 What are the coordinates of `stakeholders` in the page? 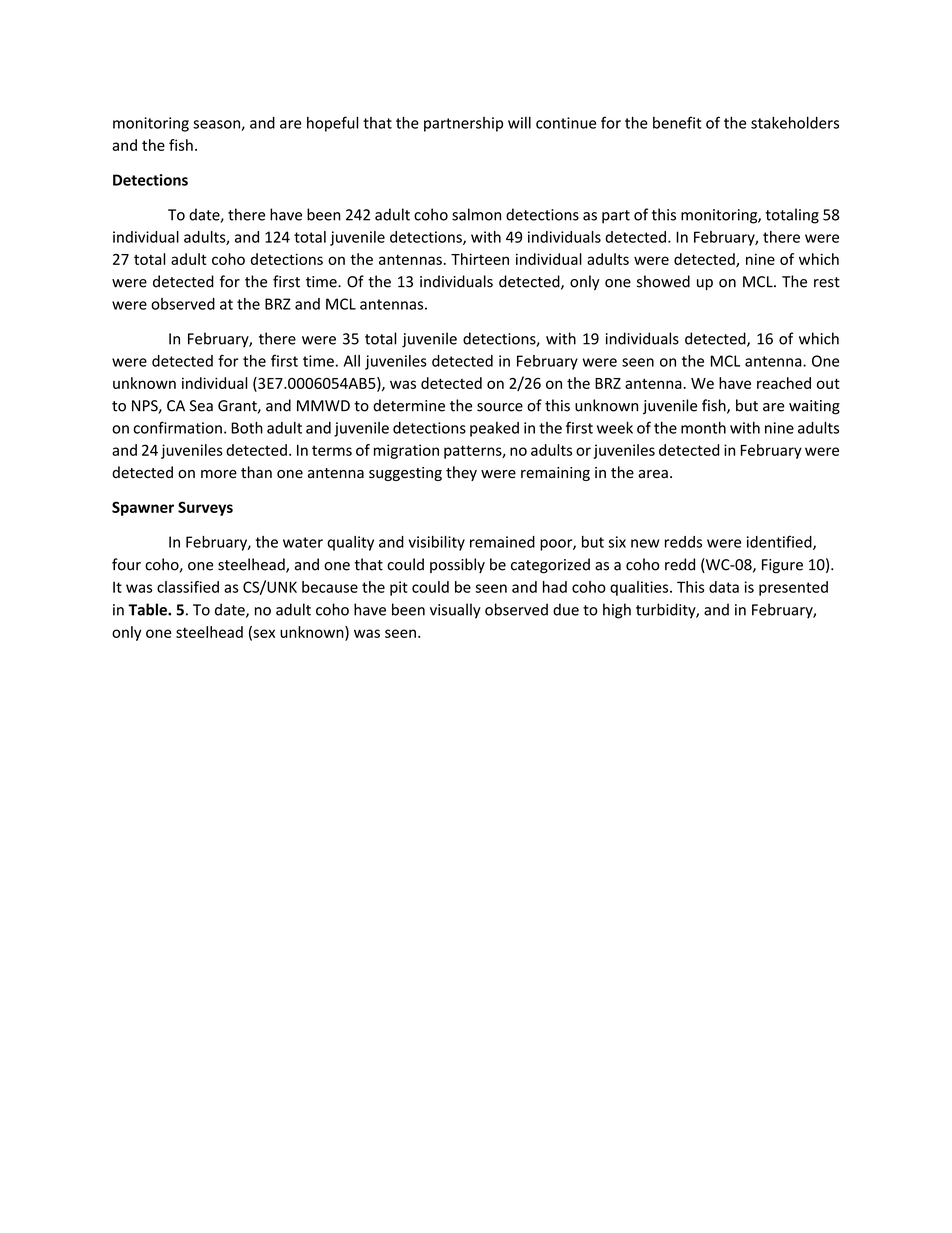 It's located at (795, 123).
